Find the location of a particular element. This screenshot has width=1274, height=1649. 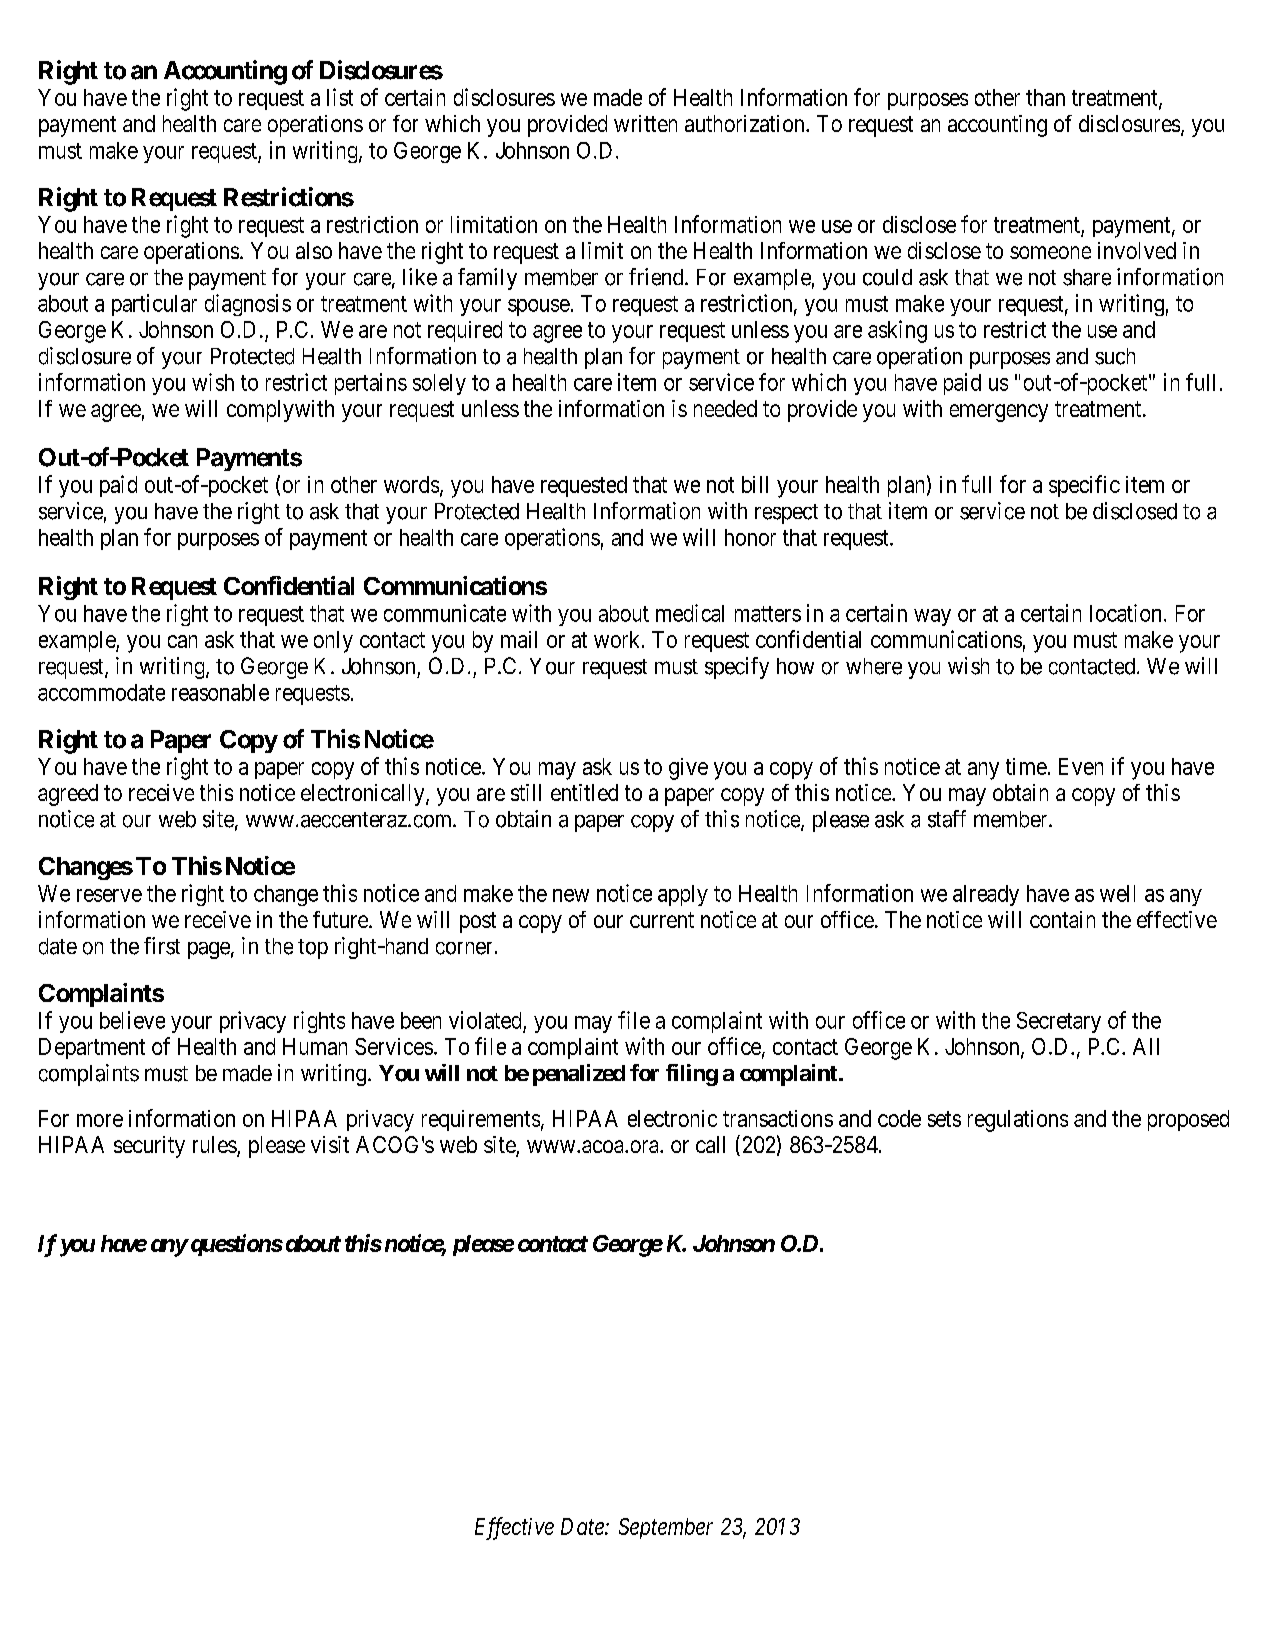

list is located at coordinates (340, 97).
